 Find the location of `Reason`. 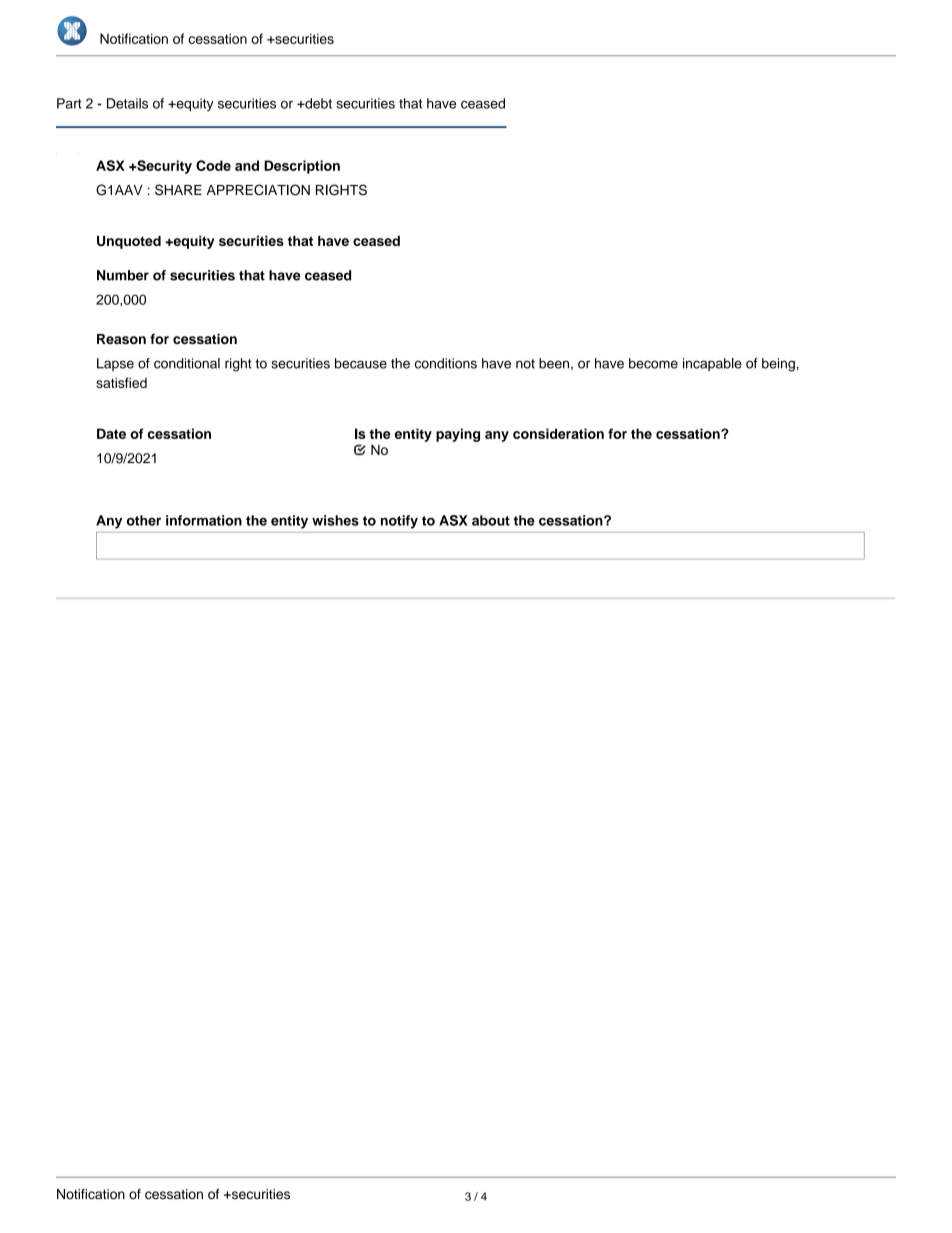

Reason is located at coordinates (121, 339).
